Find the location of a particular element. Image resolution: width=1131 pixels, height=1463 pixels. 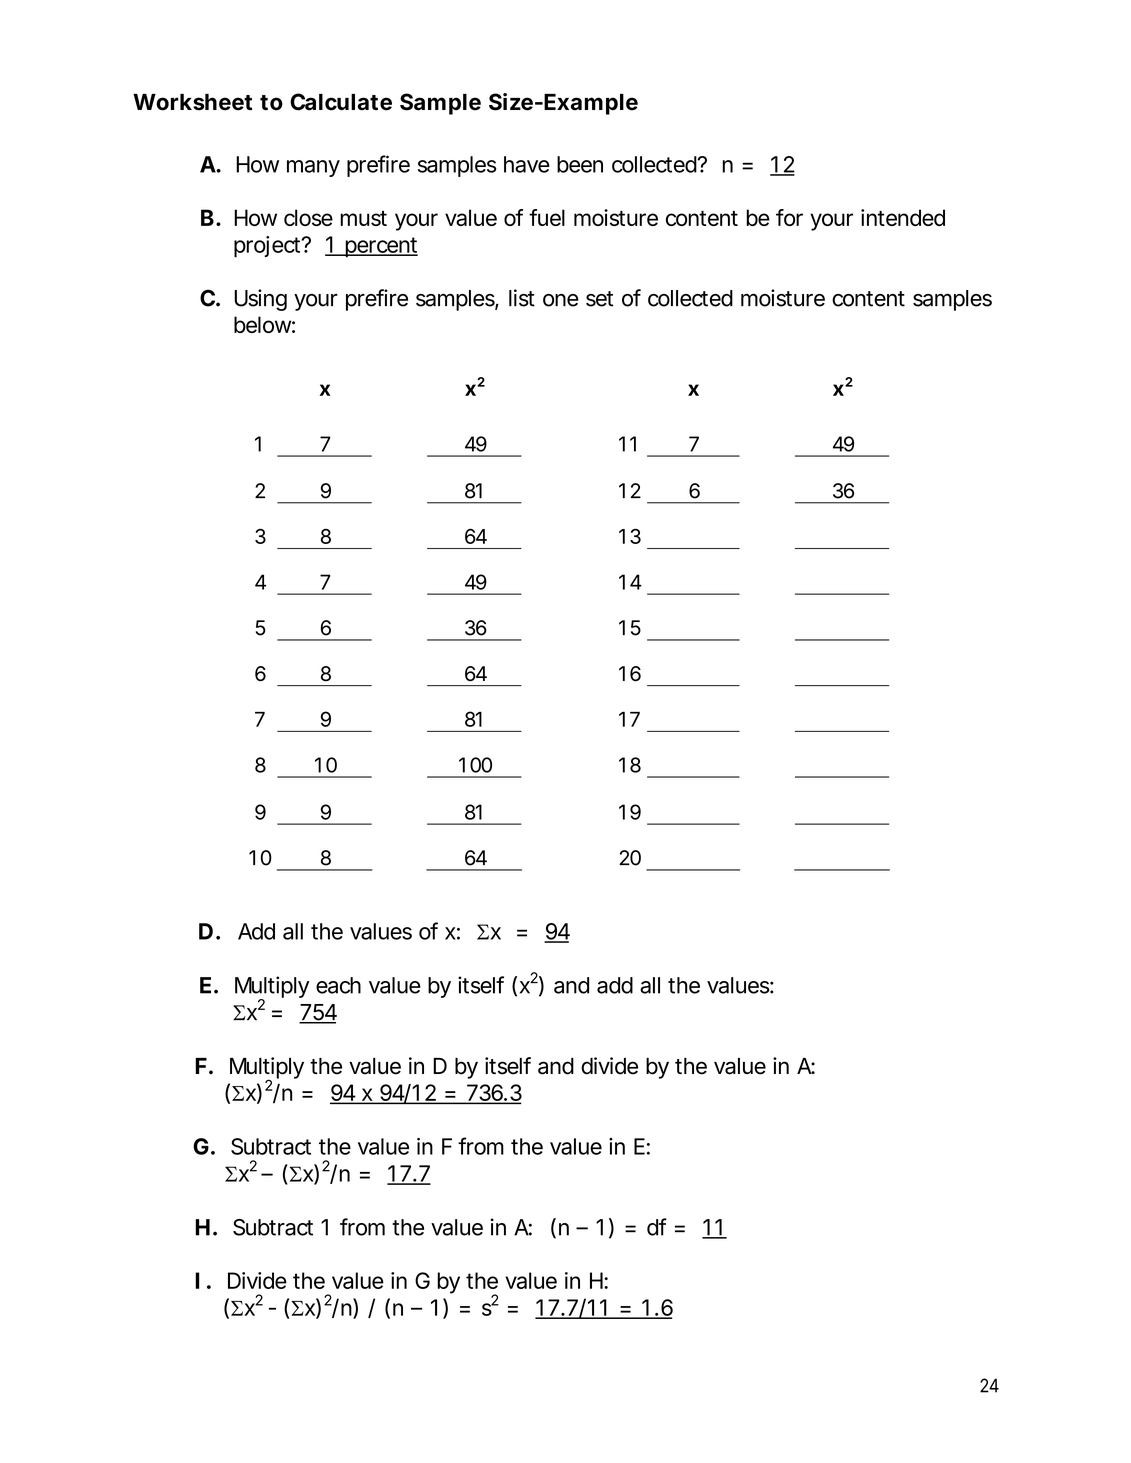

many is located at coordinates (313, 168).
